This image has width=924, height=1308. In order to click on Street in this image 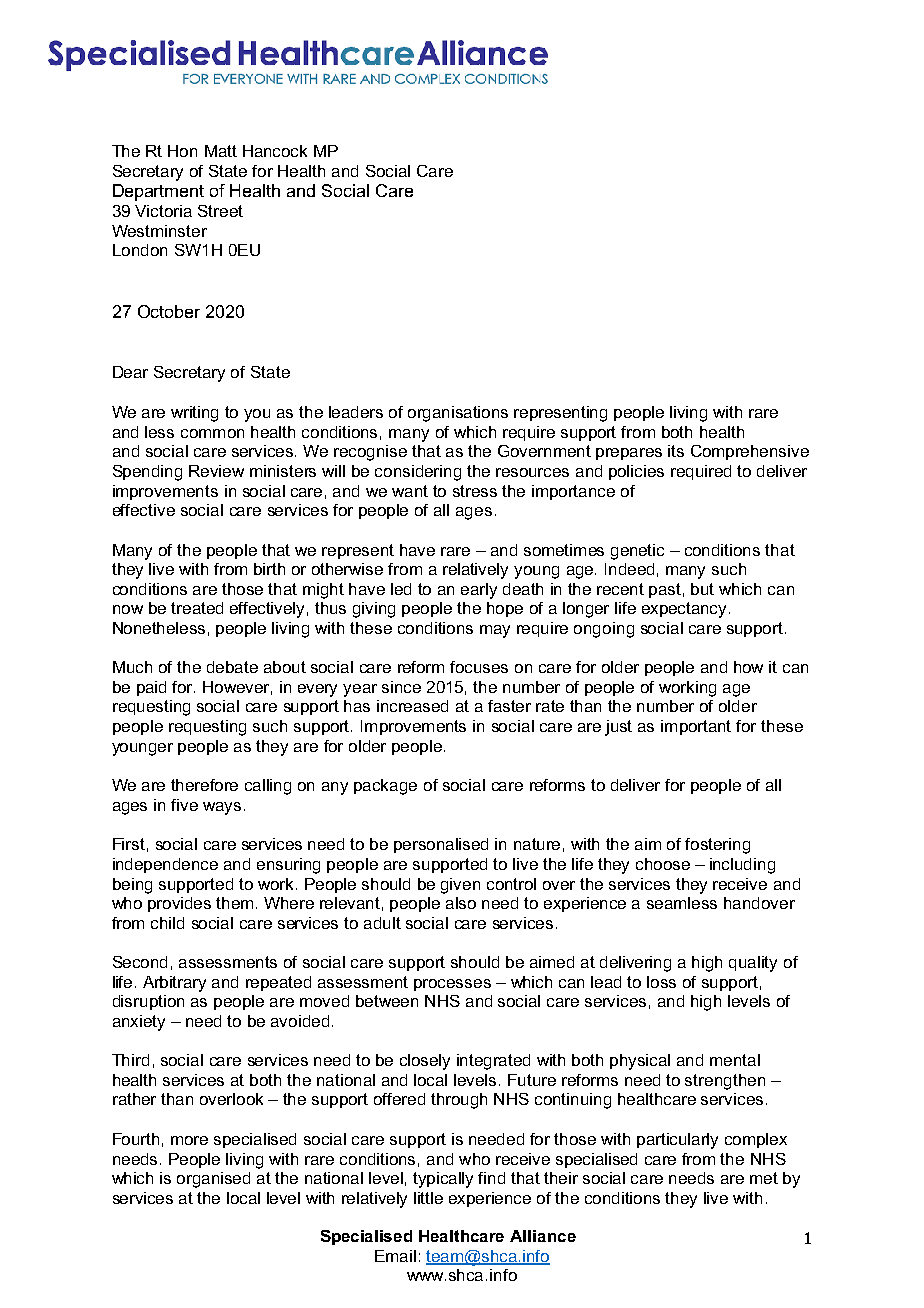, I will do `click(220, 211)`.
